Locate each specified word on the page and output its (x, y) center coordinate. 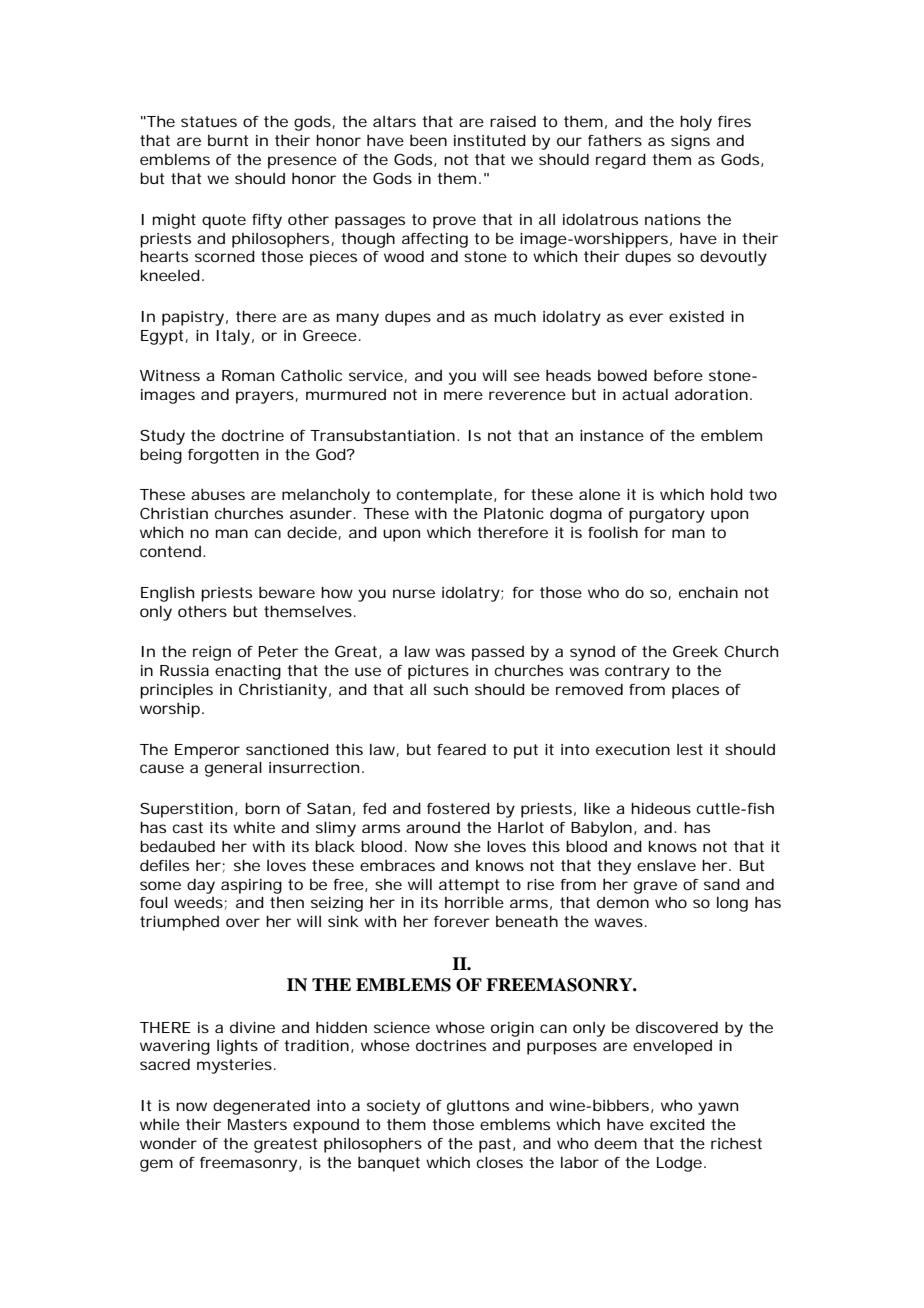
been (428, 140)
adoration (713, 394)
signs (690, 142)
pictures (438, 672)
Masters (257, 1124)
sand (722, 884)
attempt (469, 886)
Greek (695, 651)
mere (463, 395)
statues (209, 121)
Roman (248, 375)
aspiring (251, 886)
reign (212, 653)
